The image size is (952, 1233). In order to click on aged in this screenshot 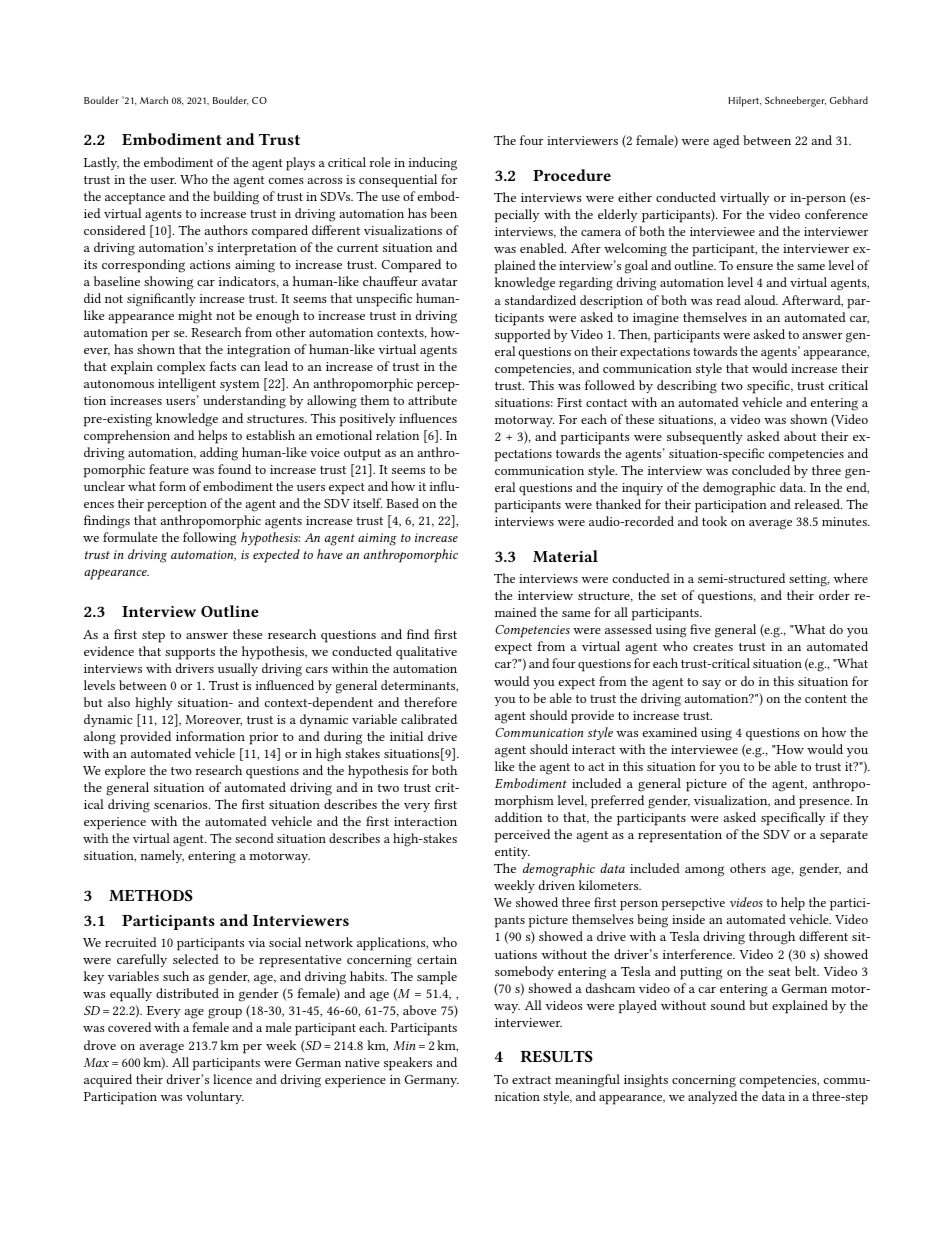, I will do `click(726, 142)`.
